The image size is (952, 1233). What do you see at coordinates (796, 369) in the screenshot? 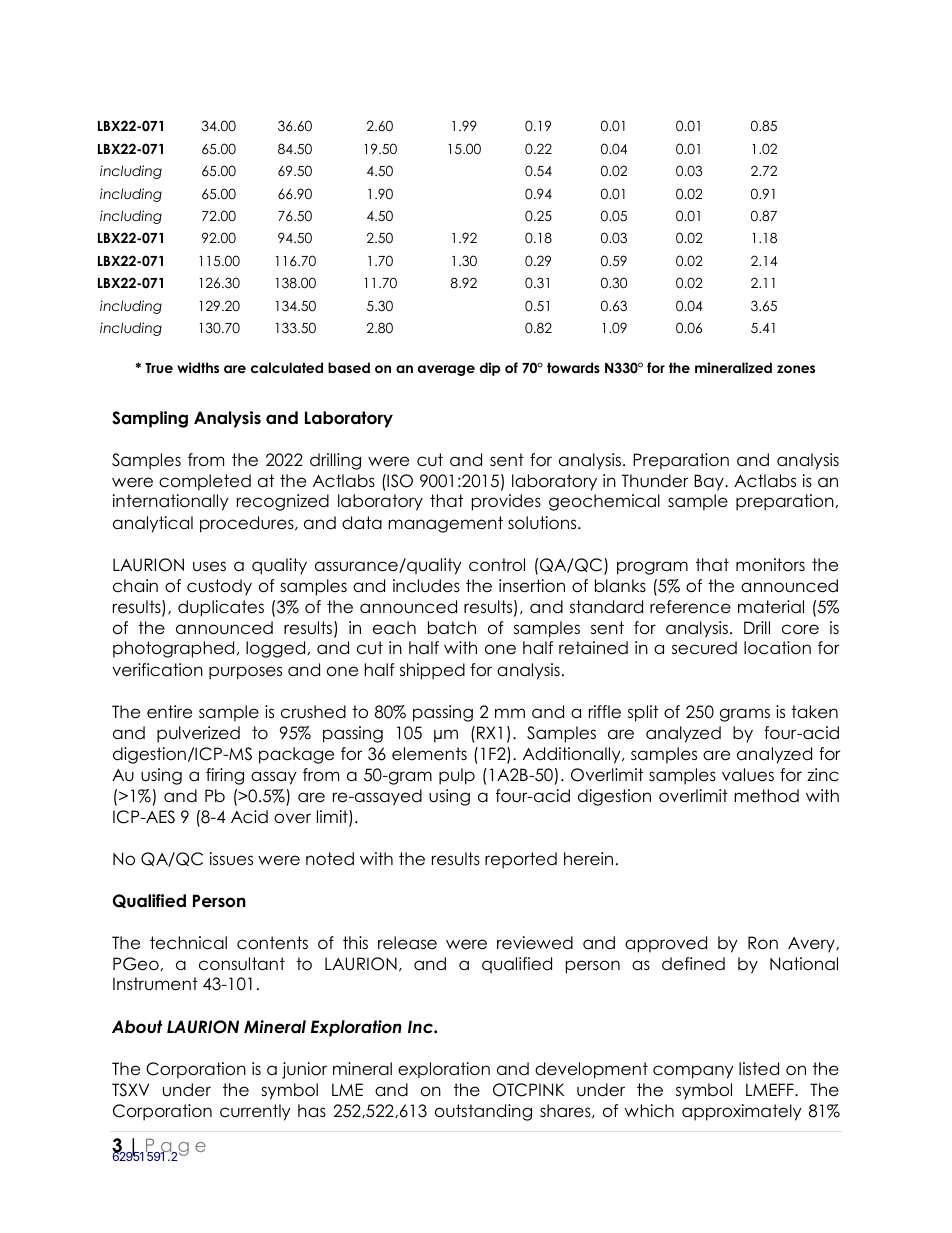
I see `zones` at bounding box center [796, 369].
